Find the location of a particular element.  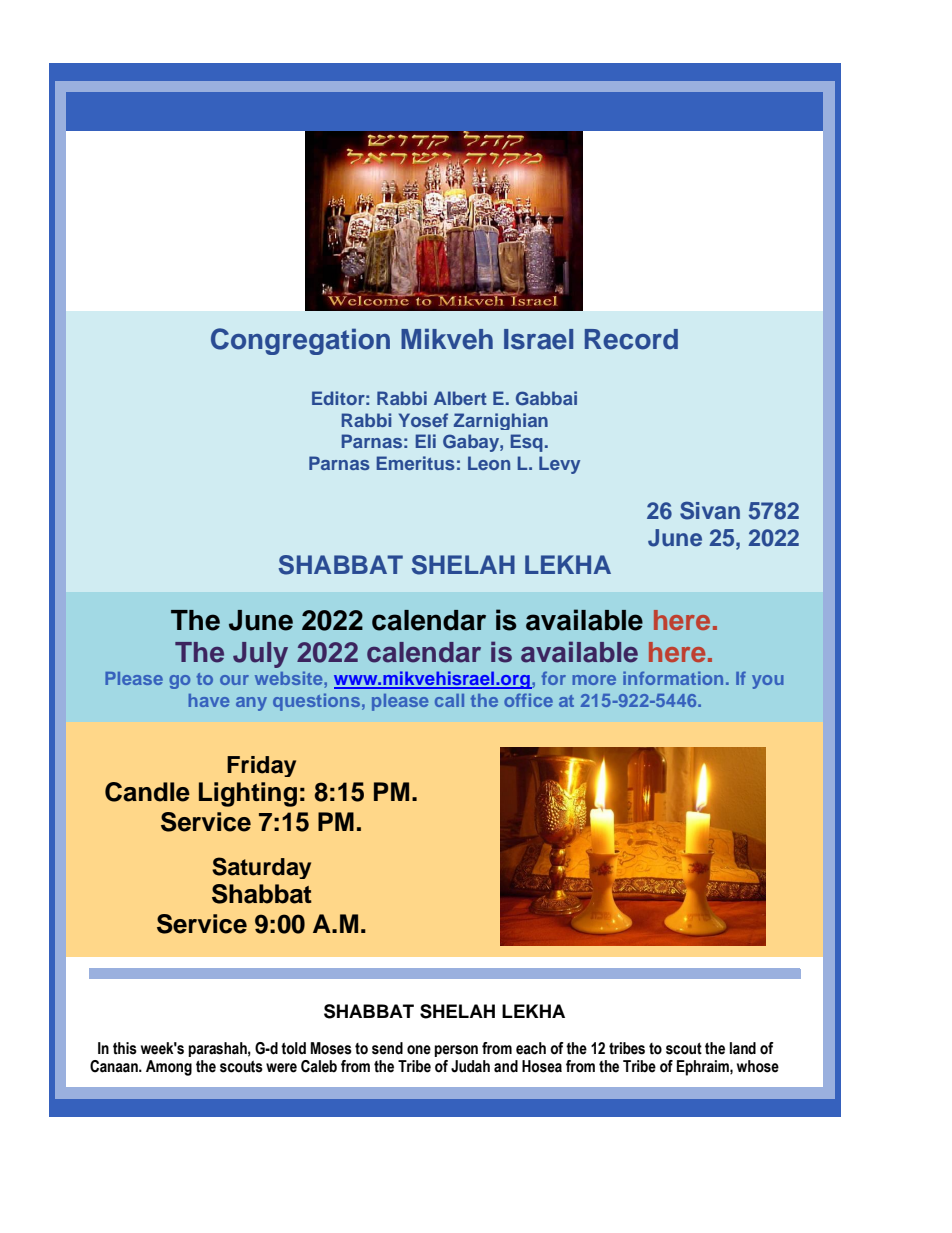

information is located at coordinates (673, 678).
